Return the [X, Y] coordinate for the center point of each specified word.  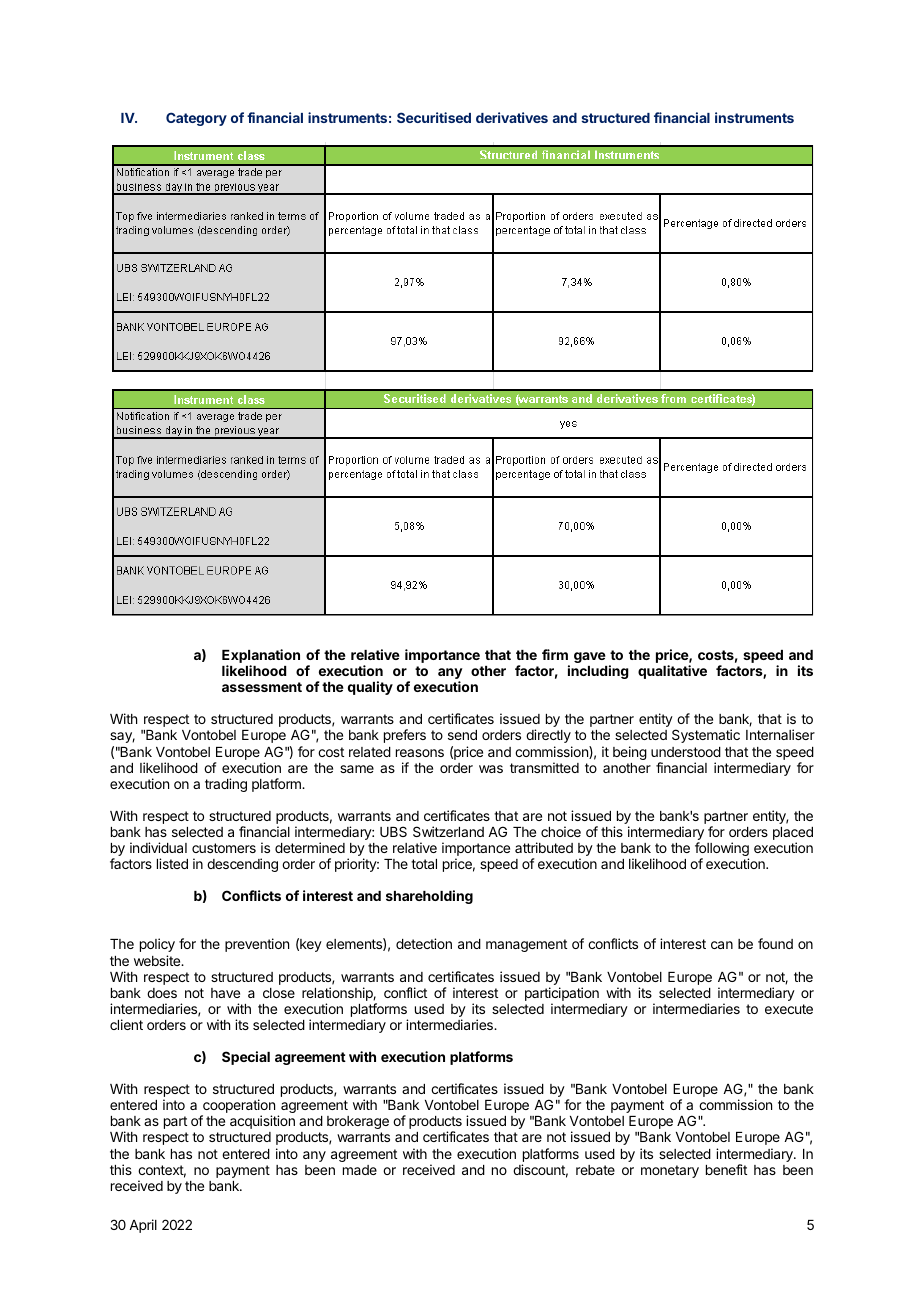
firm [555, 654]
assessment [262, 687]
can [722, 945]
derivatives [512, 117]
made [360, 1170]
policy [157, 945]
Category [196, 119]
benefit [726, 1169]
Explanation [261, 657]
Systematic [706, 736]
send [462, 735]
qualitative [672, 672]
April [143, 1226]
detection [424, 943]
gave [590, 657]
